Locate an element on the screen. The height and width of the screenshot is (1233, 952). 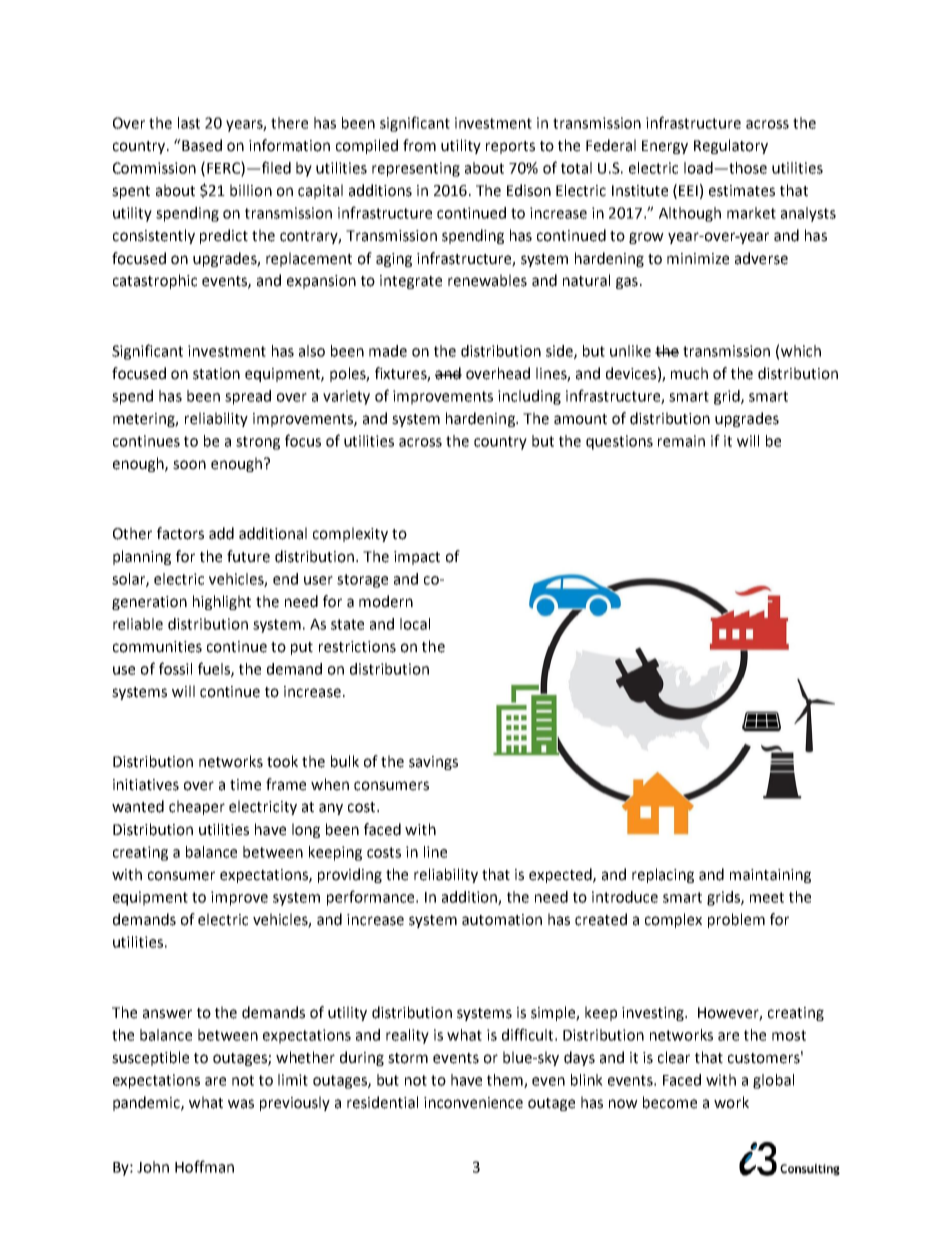
much is located at coordinates (689, 373).
